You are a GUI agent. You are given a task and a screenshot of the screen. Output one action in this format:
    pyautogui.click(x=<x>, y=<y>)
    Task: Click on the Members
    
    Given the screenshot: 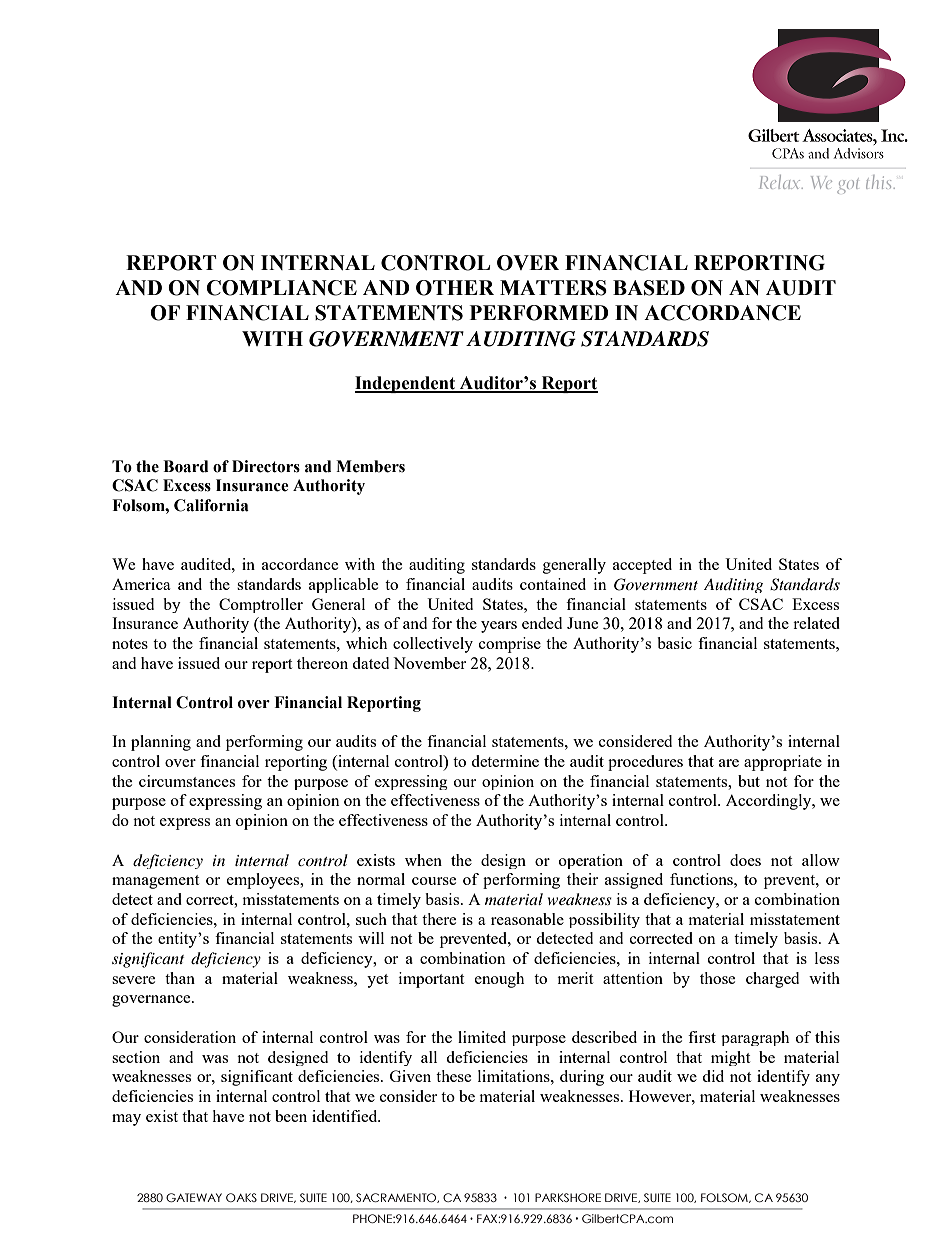 What is the action you would take?
    pyautogui.click(x=370, y=466)
